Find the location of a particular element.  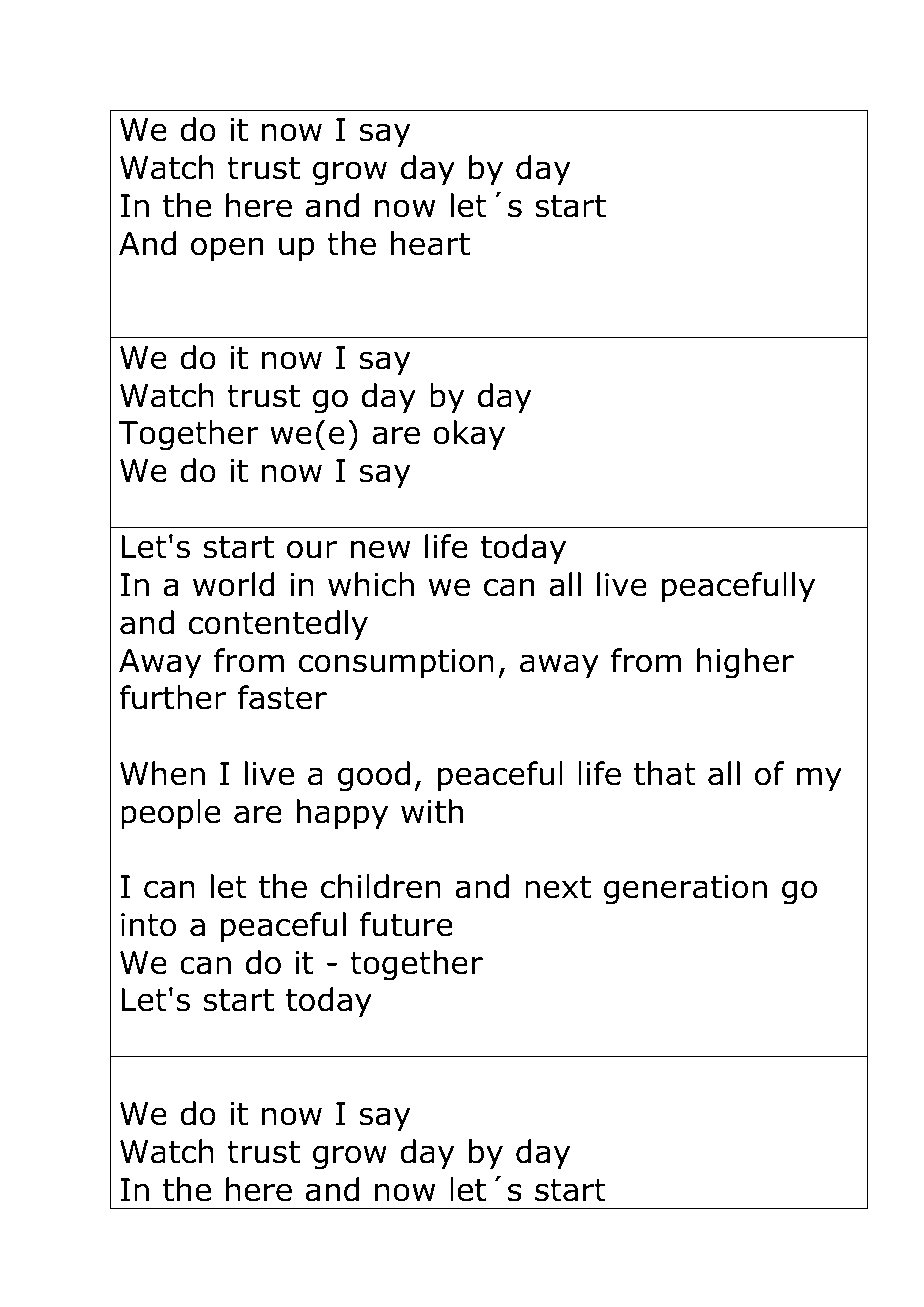

heart is located at coordinates (430, 243).
